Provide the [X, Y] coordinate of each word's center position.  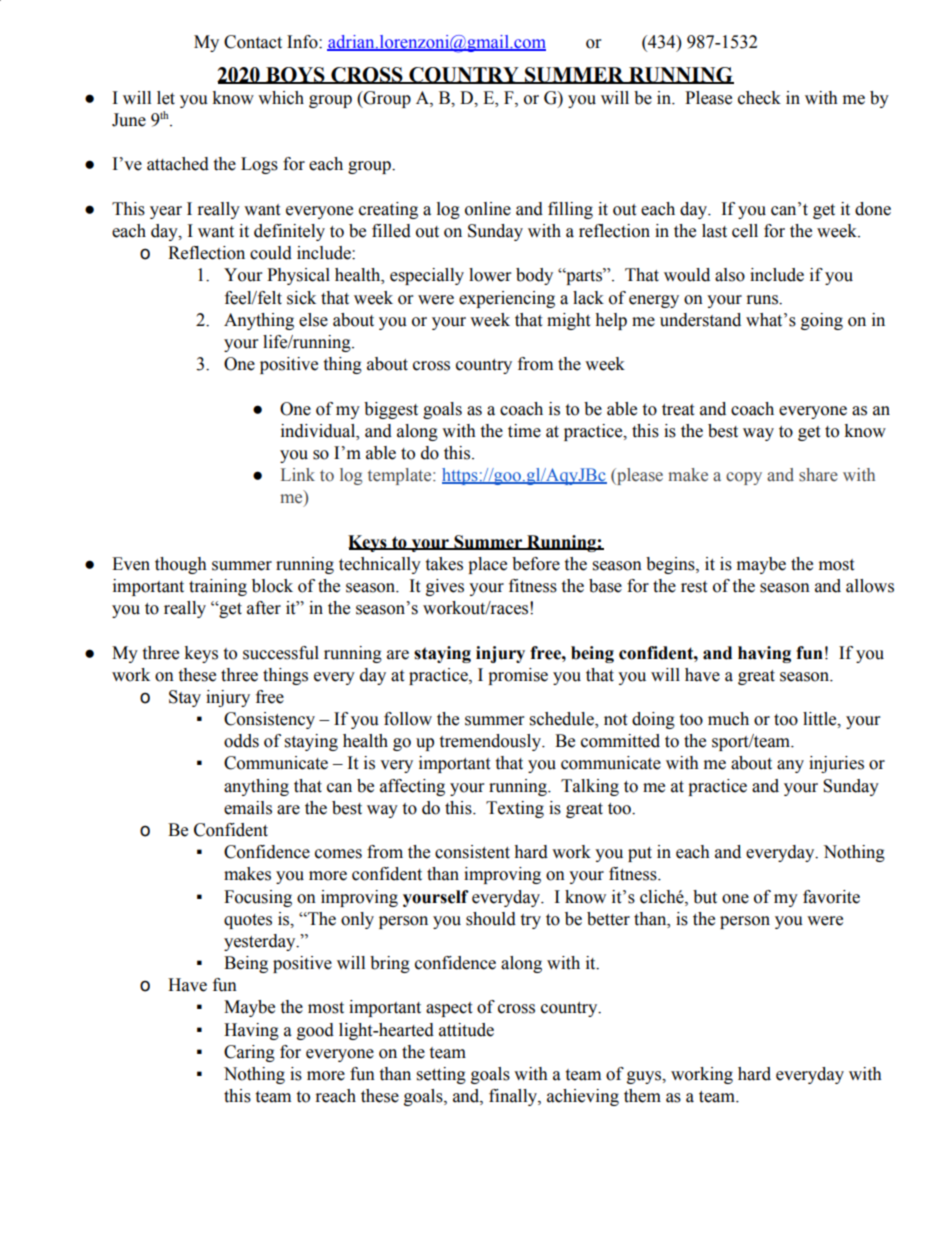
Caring [249, 1053]
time [524, 431]
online [488, 209]
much [728, 719]
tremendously [491, 742]
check [759, 98]
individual [319, 431]
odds [241, 741]
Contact [253, 42]
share [818, 475]
